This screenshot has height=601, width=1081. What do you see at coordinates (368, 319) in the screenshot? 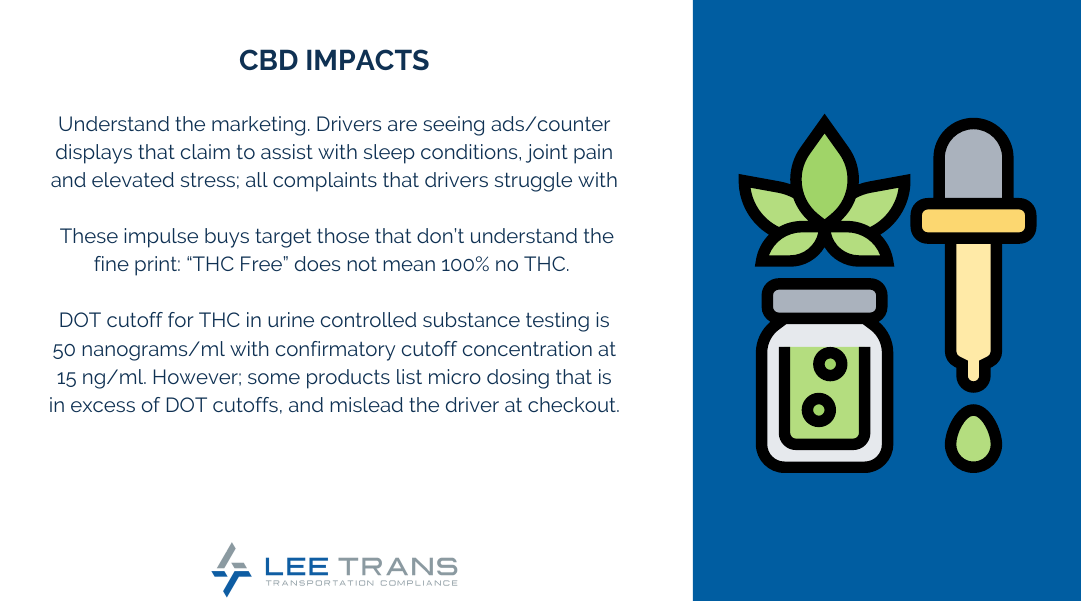
I see `controlled` at bounding box center [368, 319].
